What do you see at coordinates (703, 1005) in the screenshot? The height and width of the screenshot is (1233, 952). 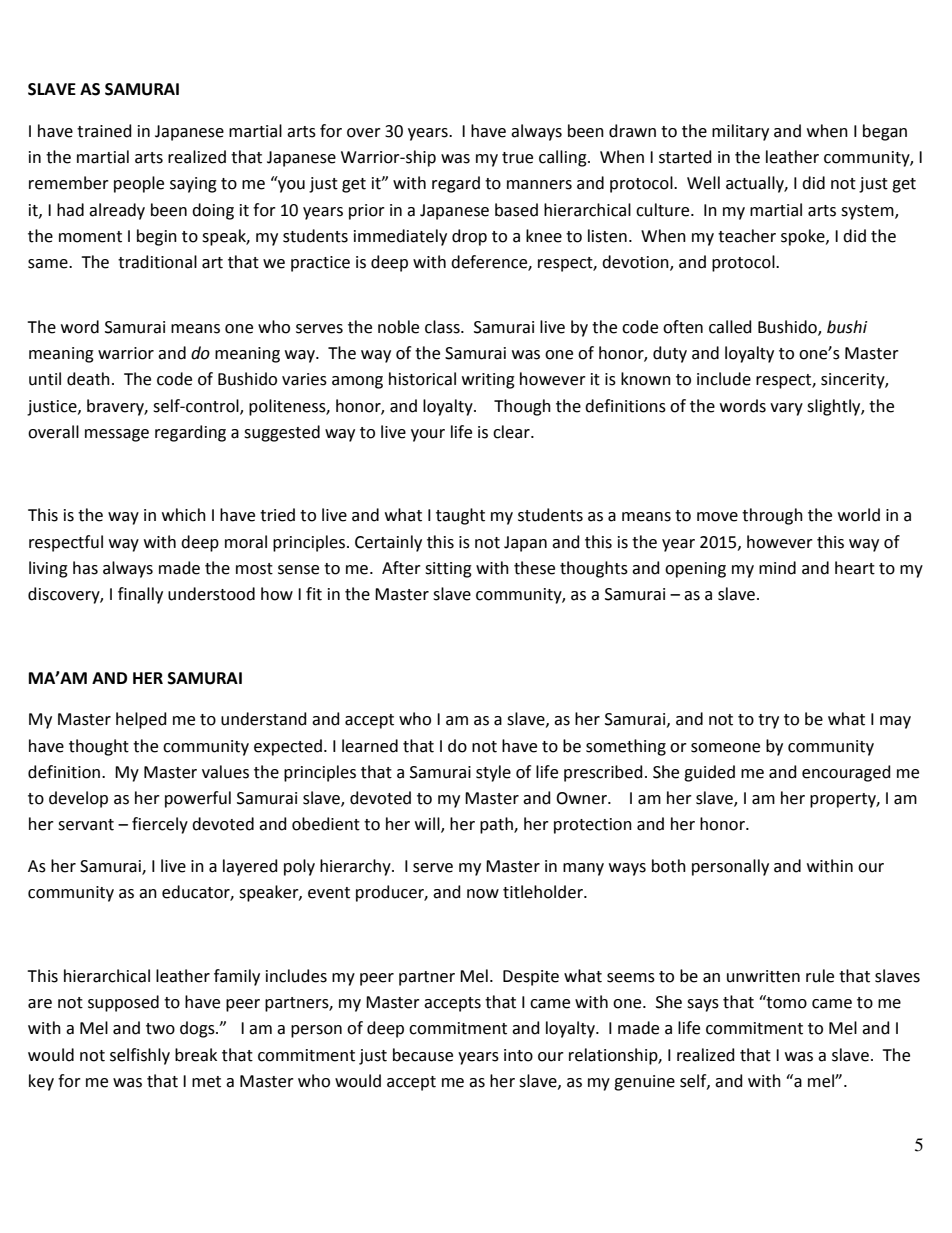 I see `says` at bounding box center [703, 1005].
